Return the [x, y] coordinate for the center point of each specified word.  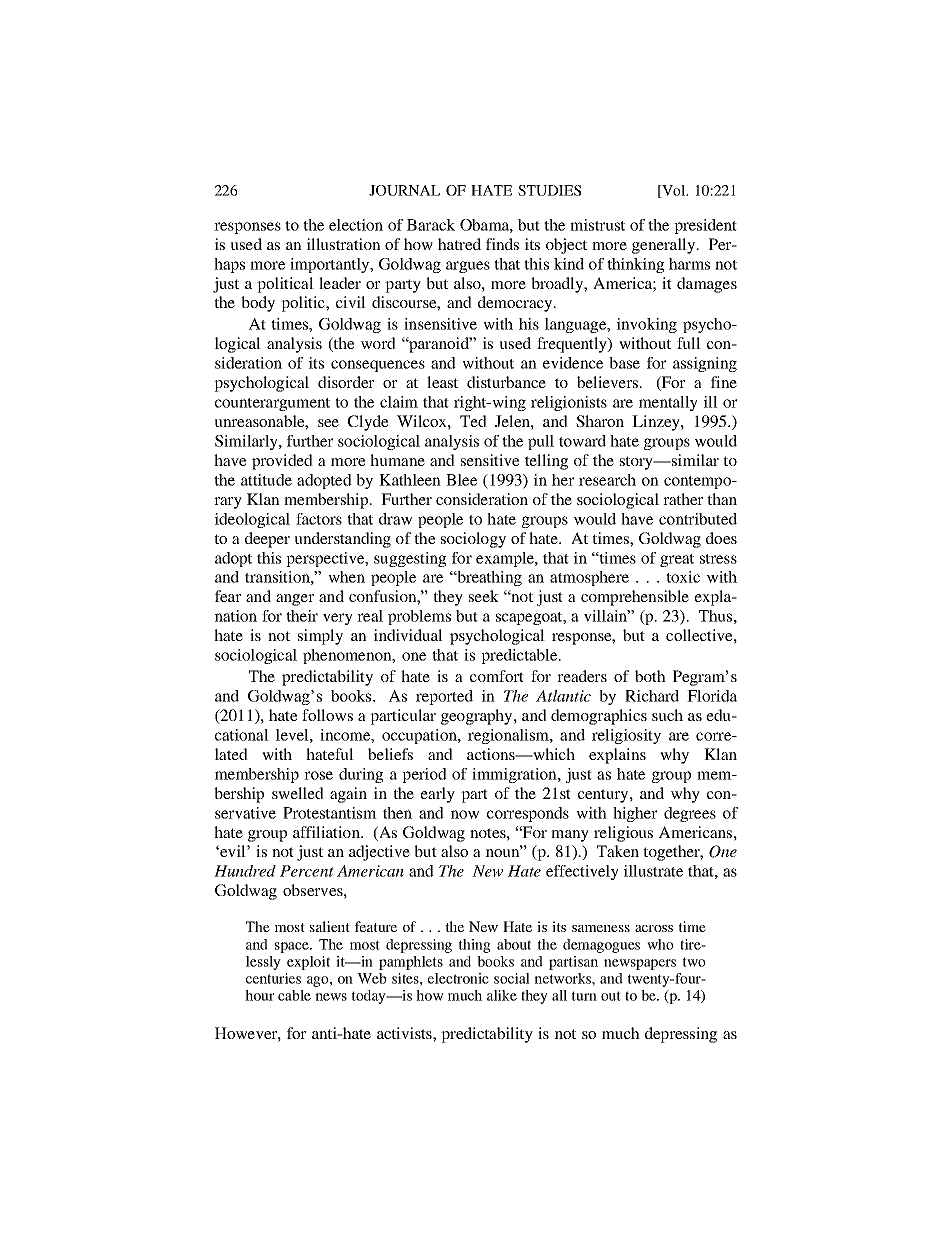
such [667, 715]
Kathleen [410, 480]
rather [683, 499]
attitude [266, 480]
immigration [515, 775]
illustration [344, 244]
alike [502, 995]
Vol [674, 191]
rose [318, 775]
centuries [273, 978]
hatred [459, 244]
